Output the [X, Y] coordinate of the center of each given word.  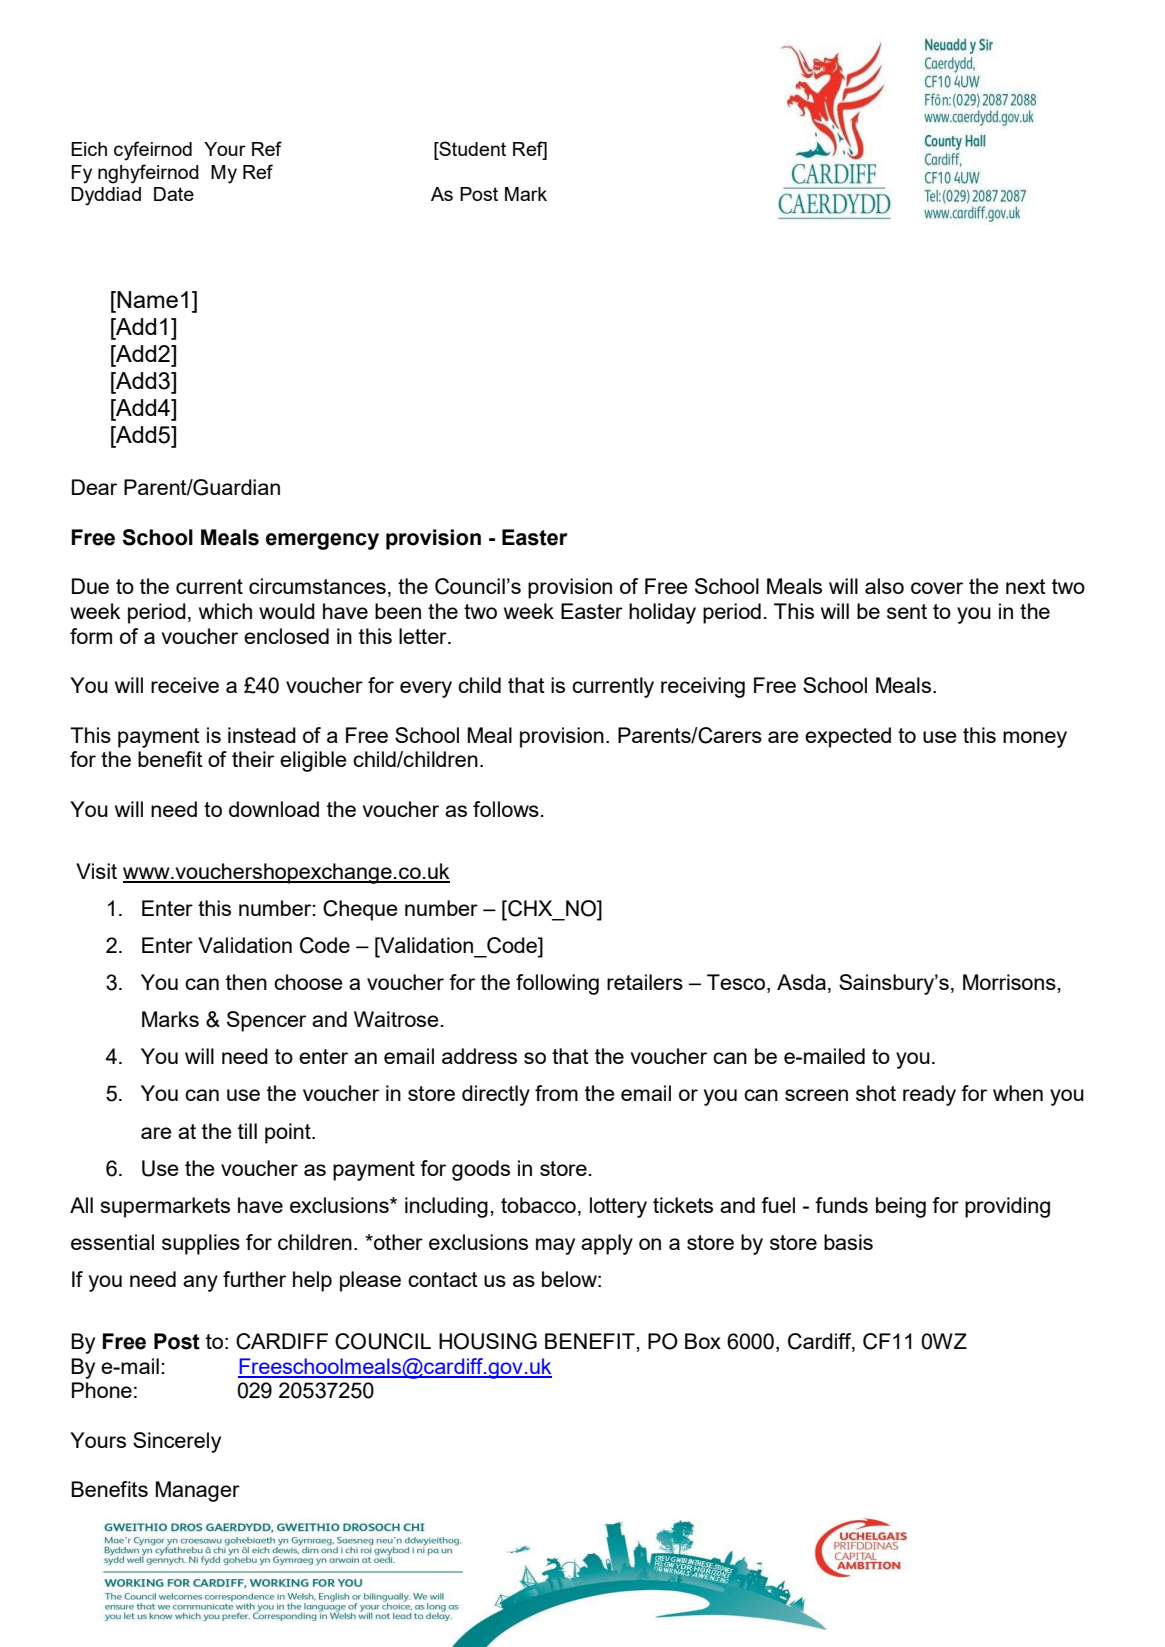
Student [471, 150]
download [274, 809]
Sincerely [177, 1442]
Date [174, 194]
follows [506, 809]
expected [848, 737]
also [884, 586]
